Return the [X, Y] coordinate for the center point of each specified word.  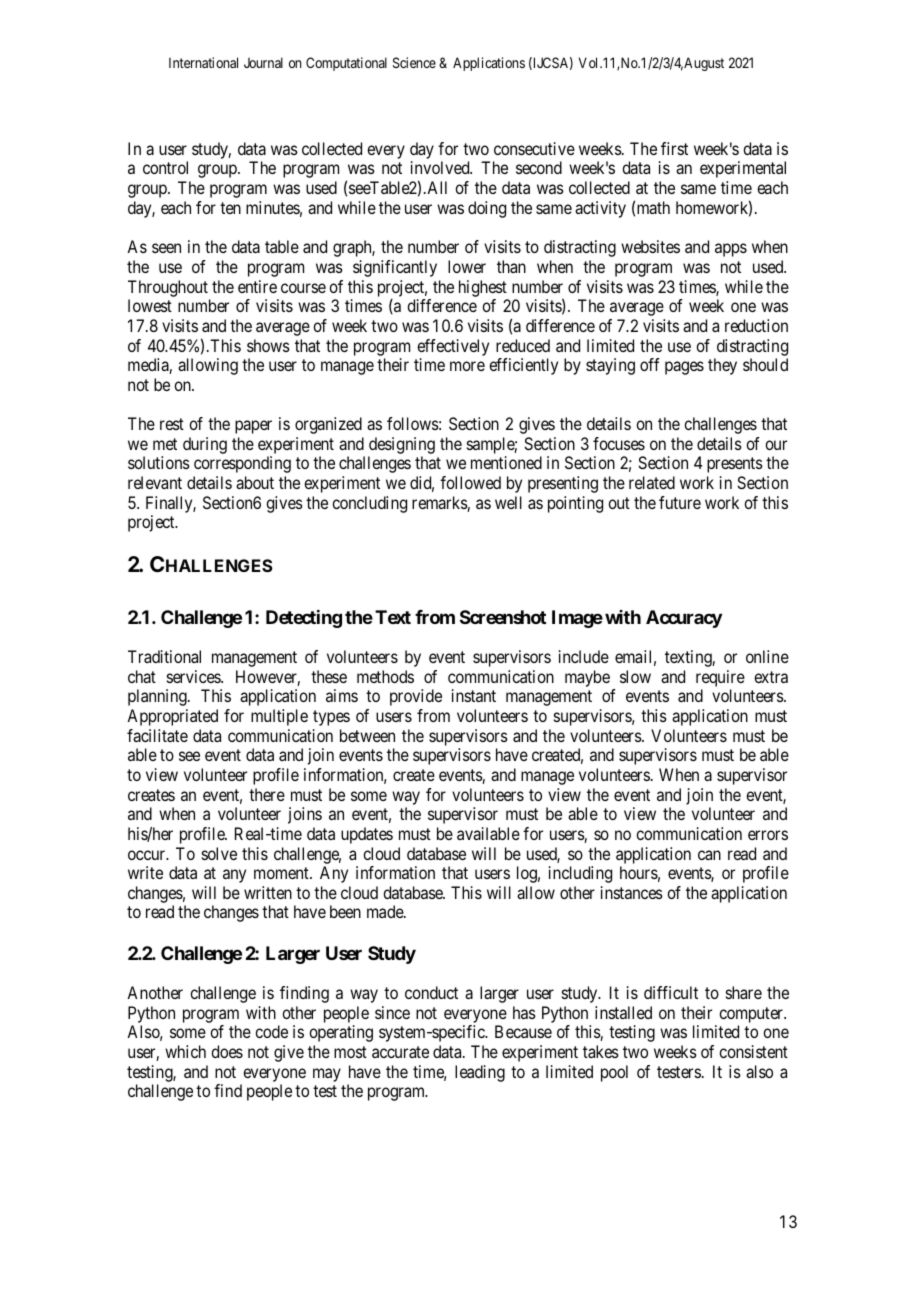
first [674, 148]
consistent [753, 1051]
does [227, 1051]
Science [414, 62]
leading [480, 1073]
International [203, 62]
